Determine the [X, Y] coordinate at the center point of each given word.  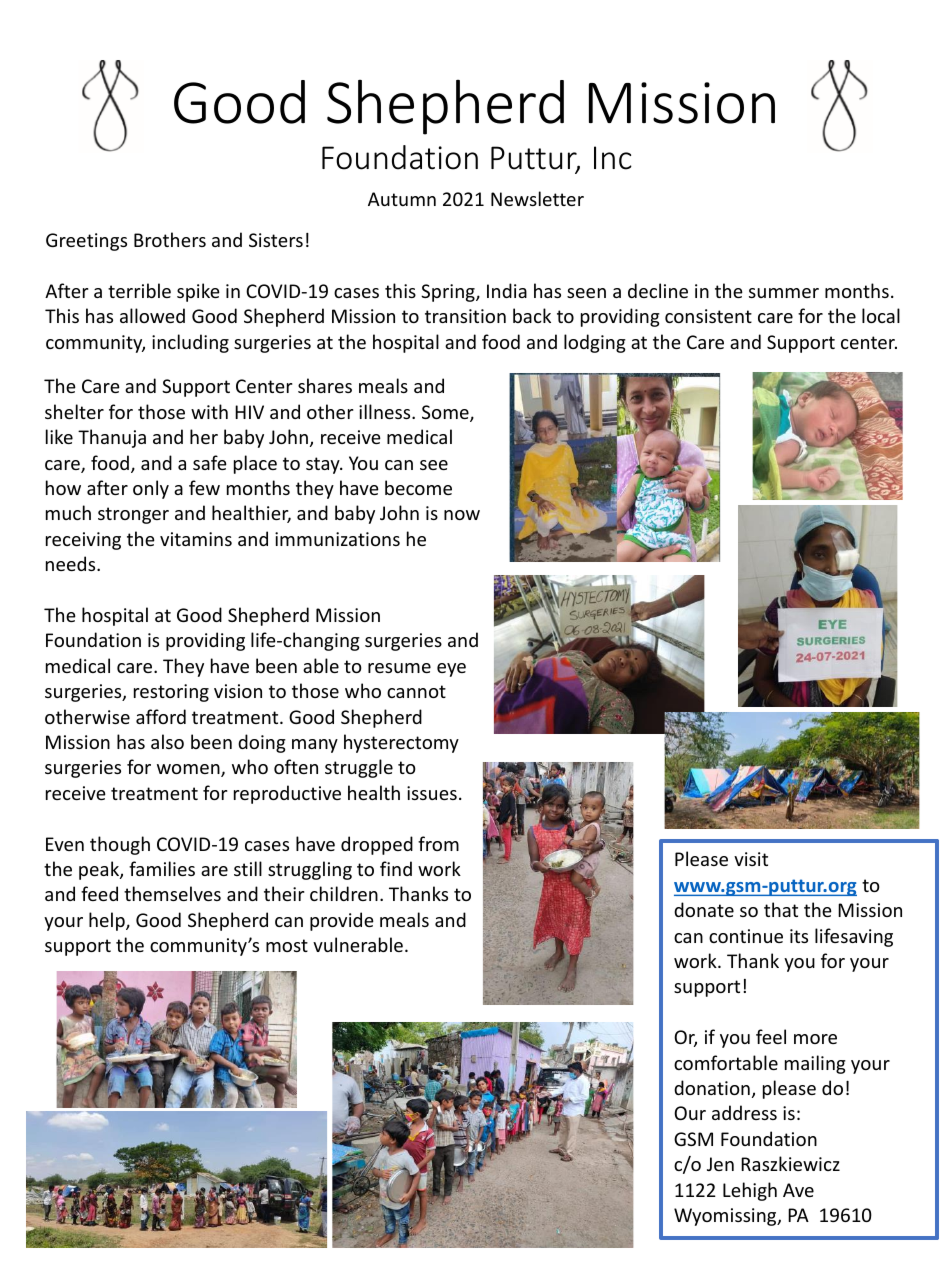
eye [451, 670]
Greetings [86, 242]
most [287, 945]
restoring [171, 693]
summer [784, 293]
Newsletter [537, 198]
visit [751, 859]
